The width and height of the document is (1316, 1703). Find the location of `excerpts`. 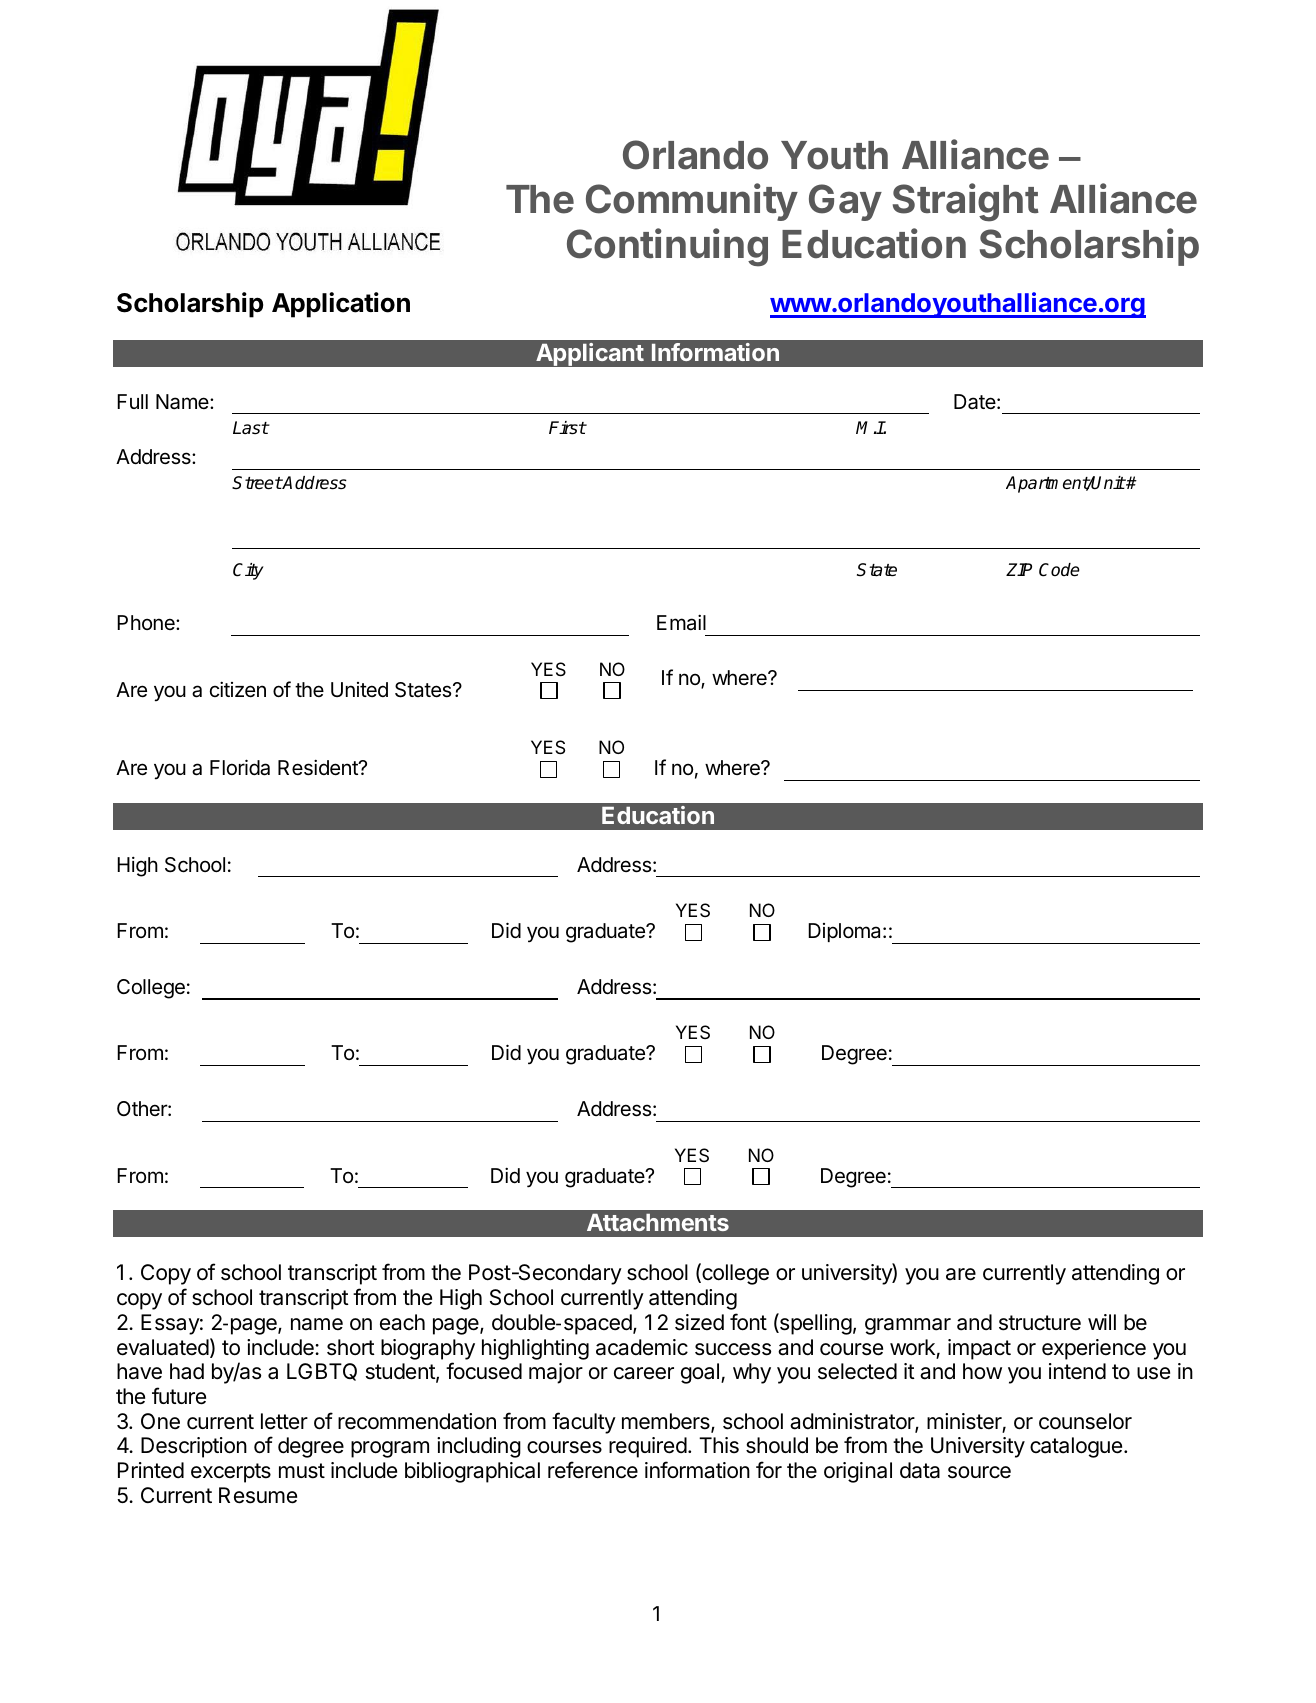

excerpts is located at coordinates (231, 1473).
